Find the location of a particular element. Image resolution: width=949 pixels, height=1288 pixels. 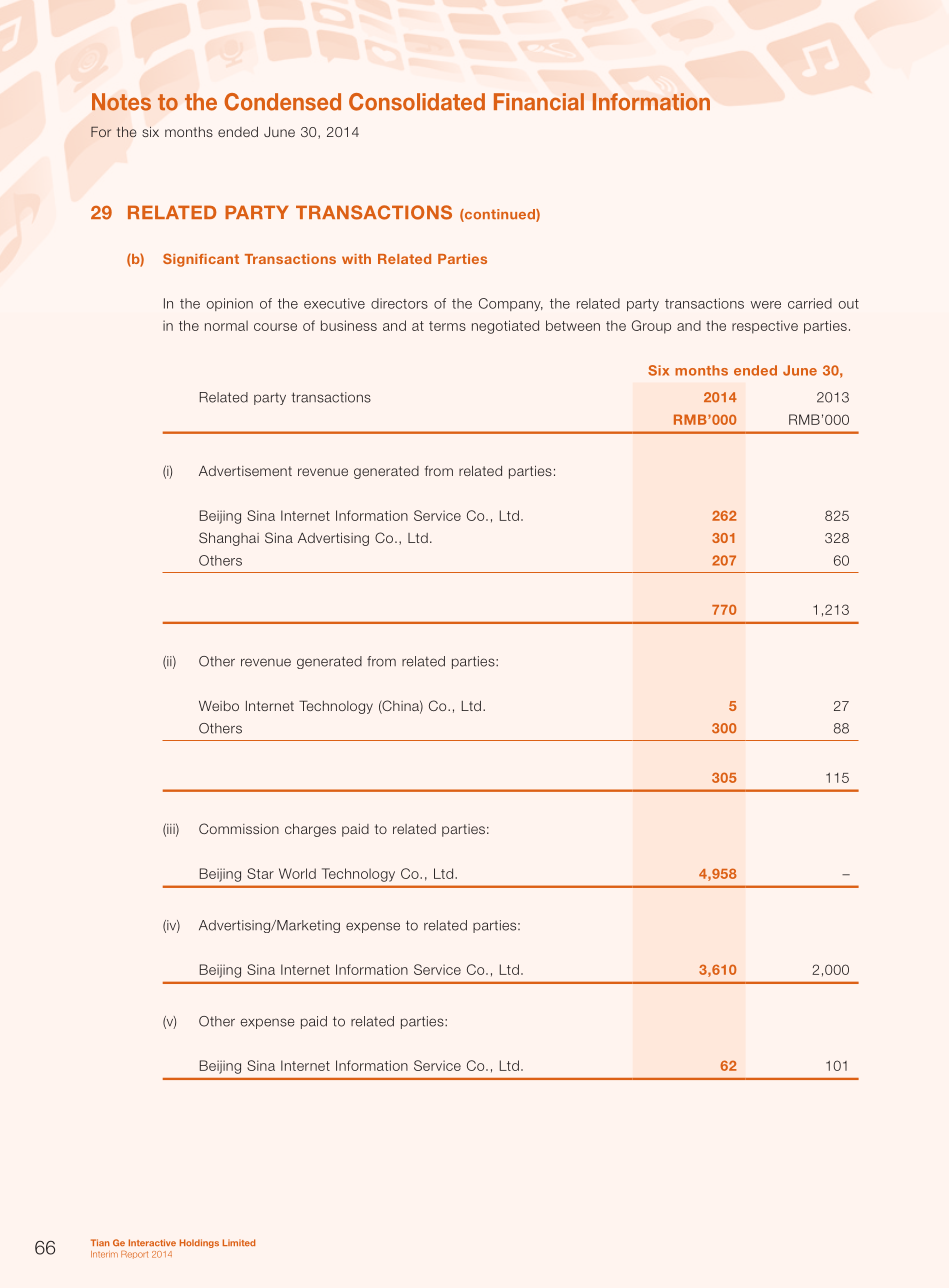

negotiated is located at coordinates (505, 327).
